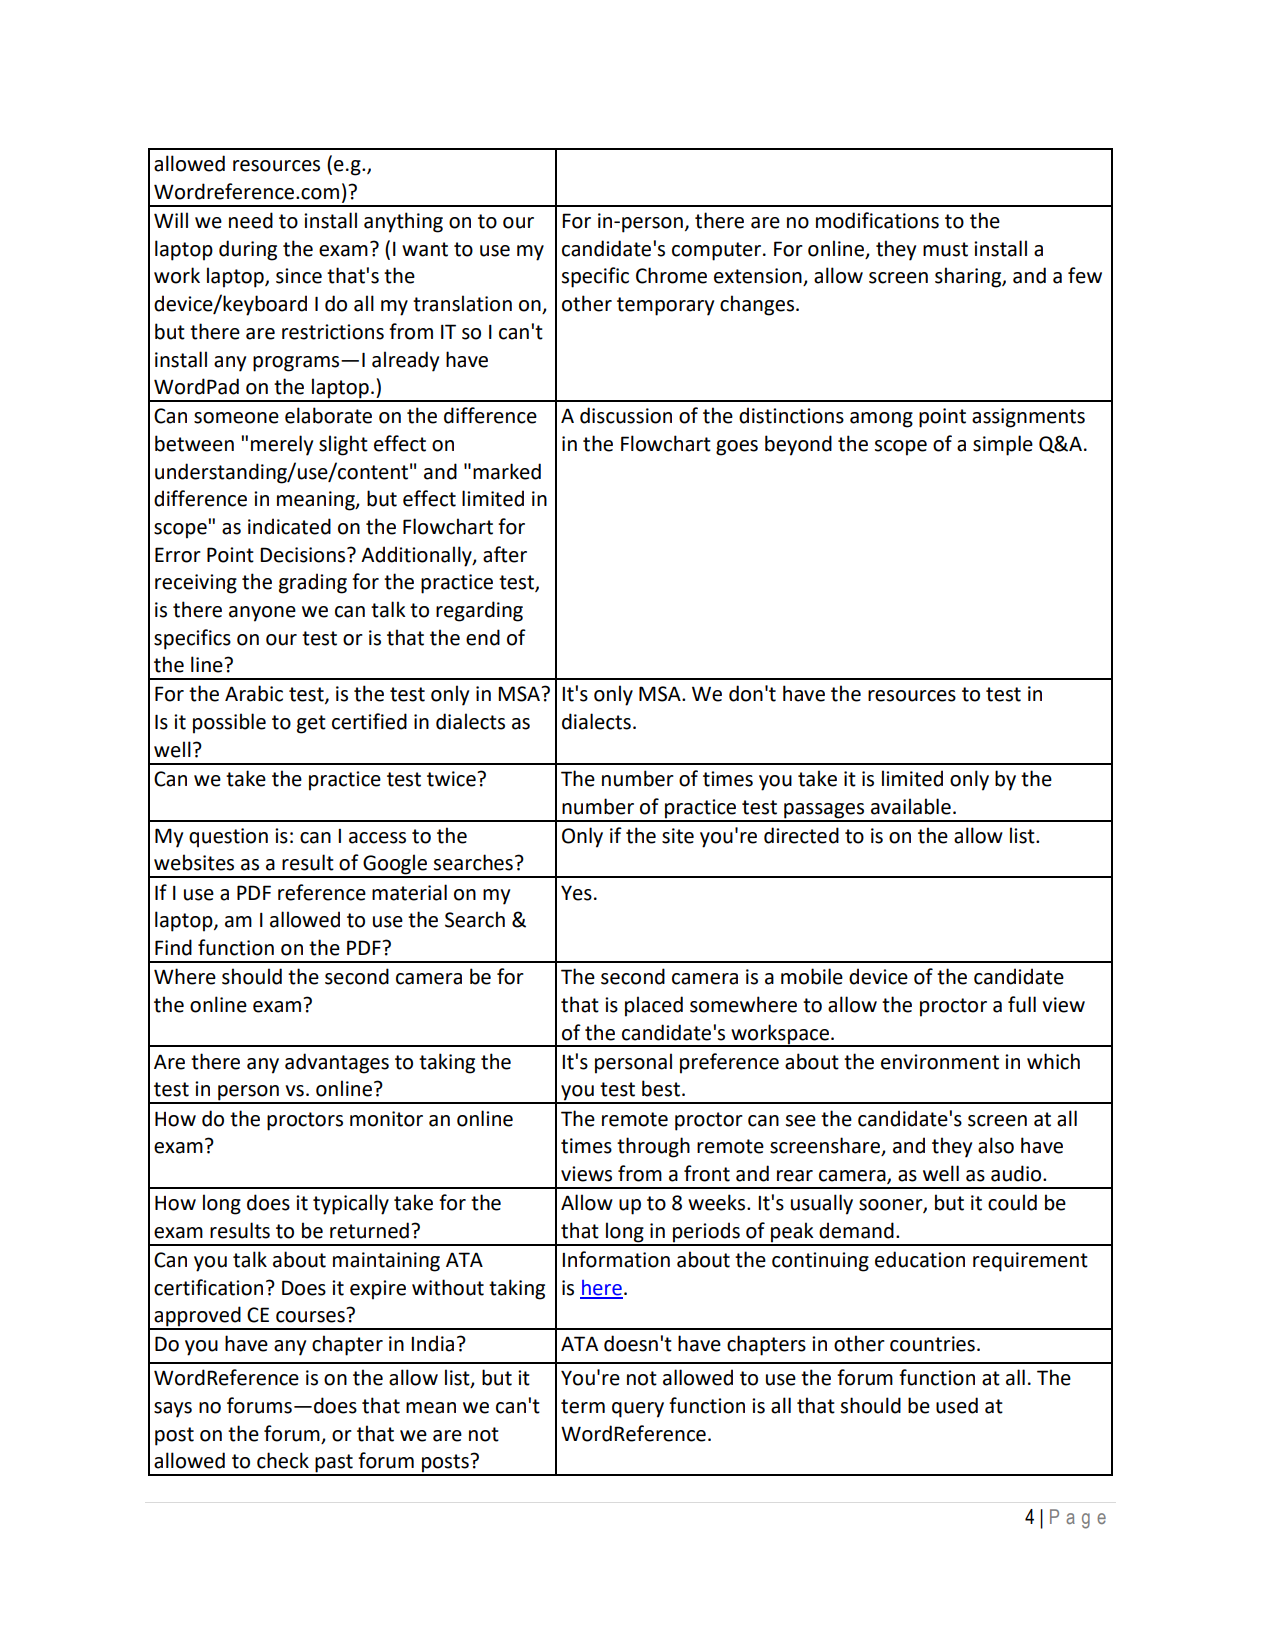 The image size is (1261, 1631). Describe the element at coordinates (283, 1460) in the document. I see `check` at that location.
